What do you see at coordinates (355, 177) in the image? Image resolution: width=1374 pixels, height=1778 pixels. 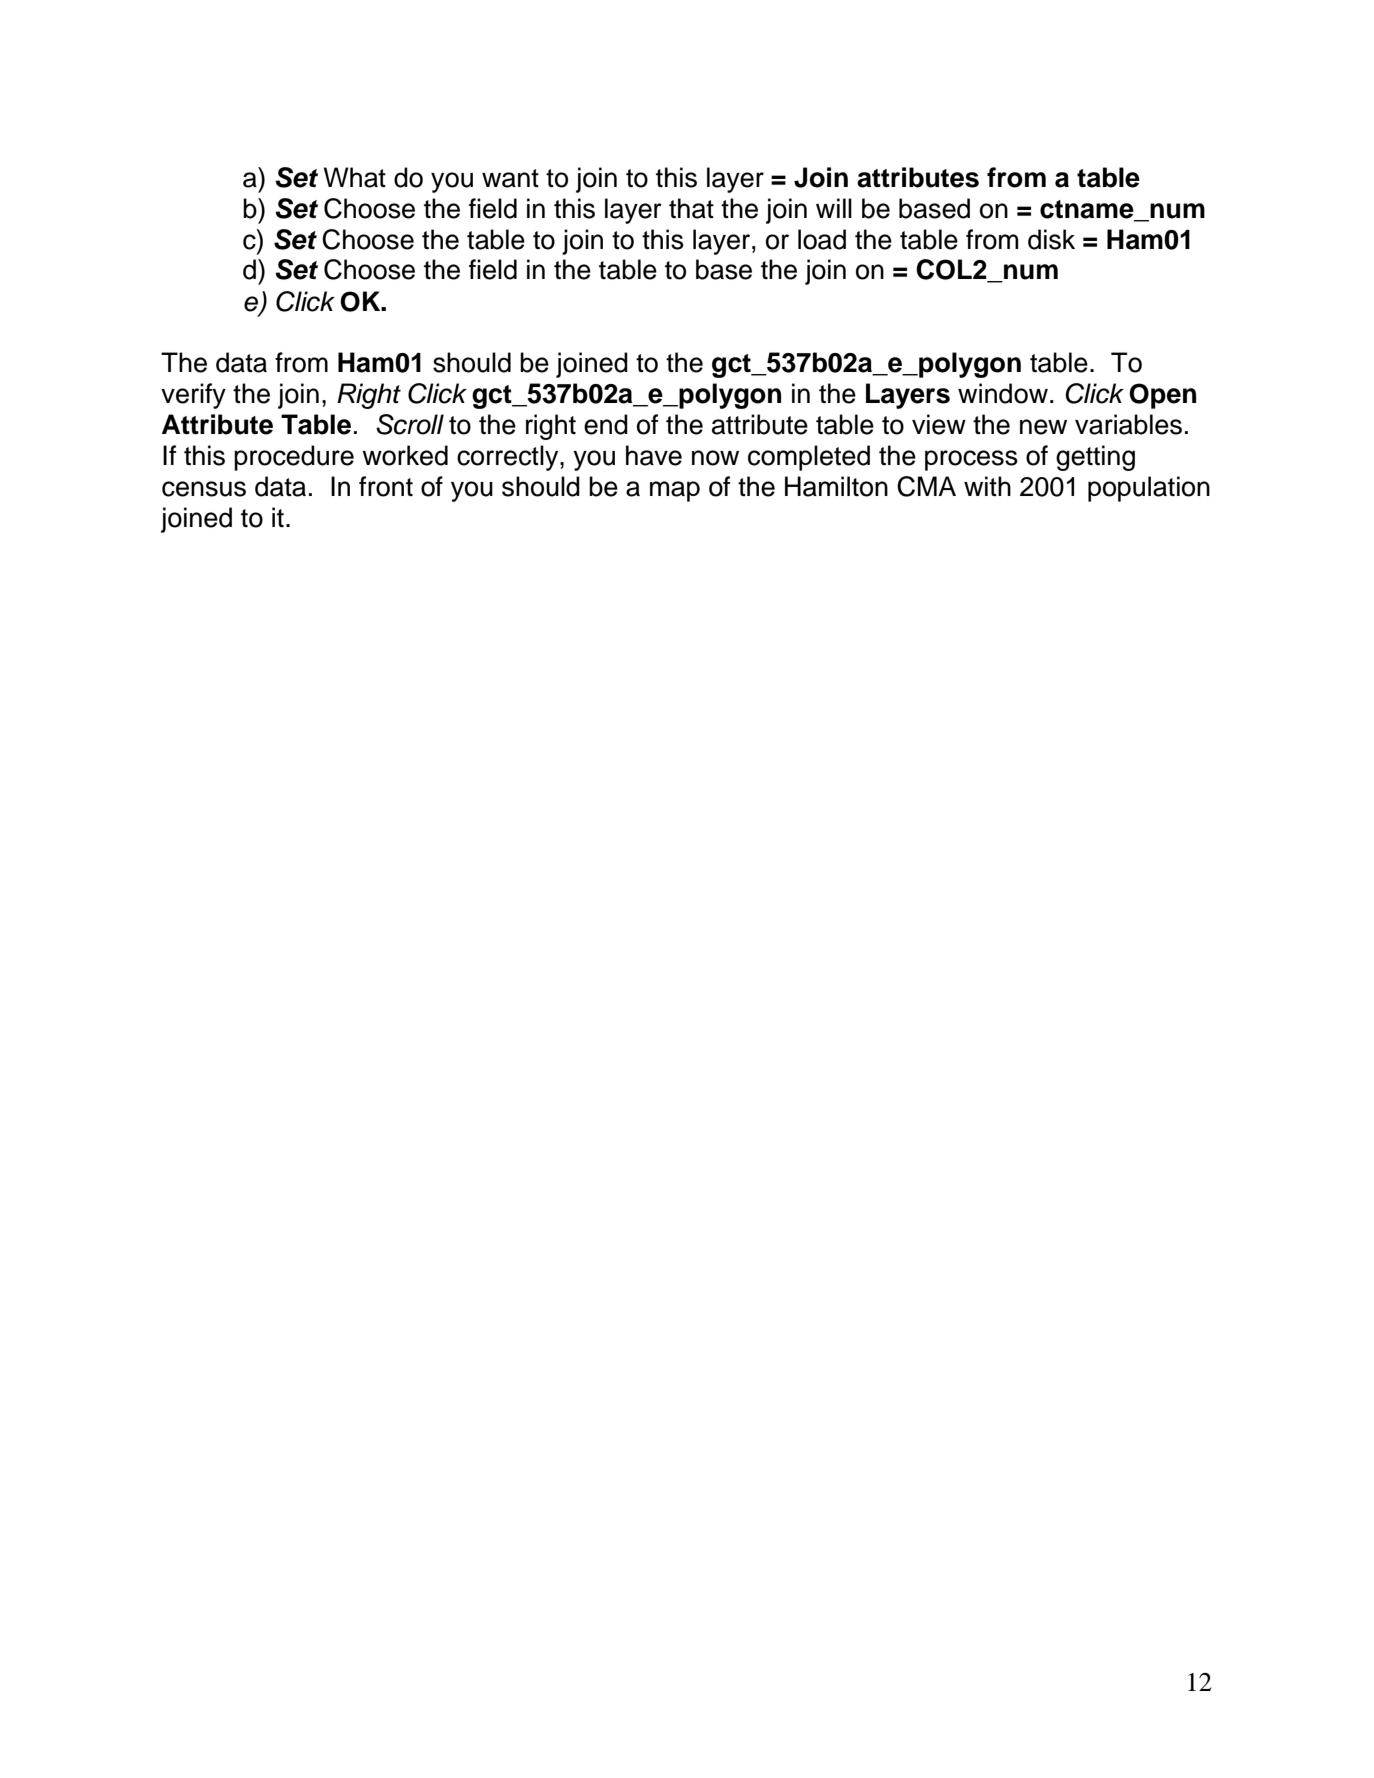 I see `What` at bounding box center [355, 177].
